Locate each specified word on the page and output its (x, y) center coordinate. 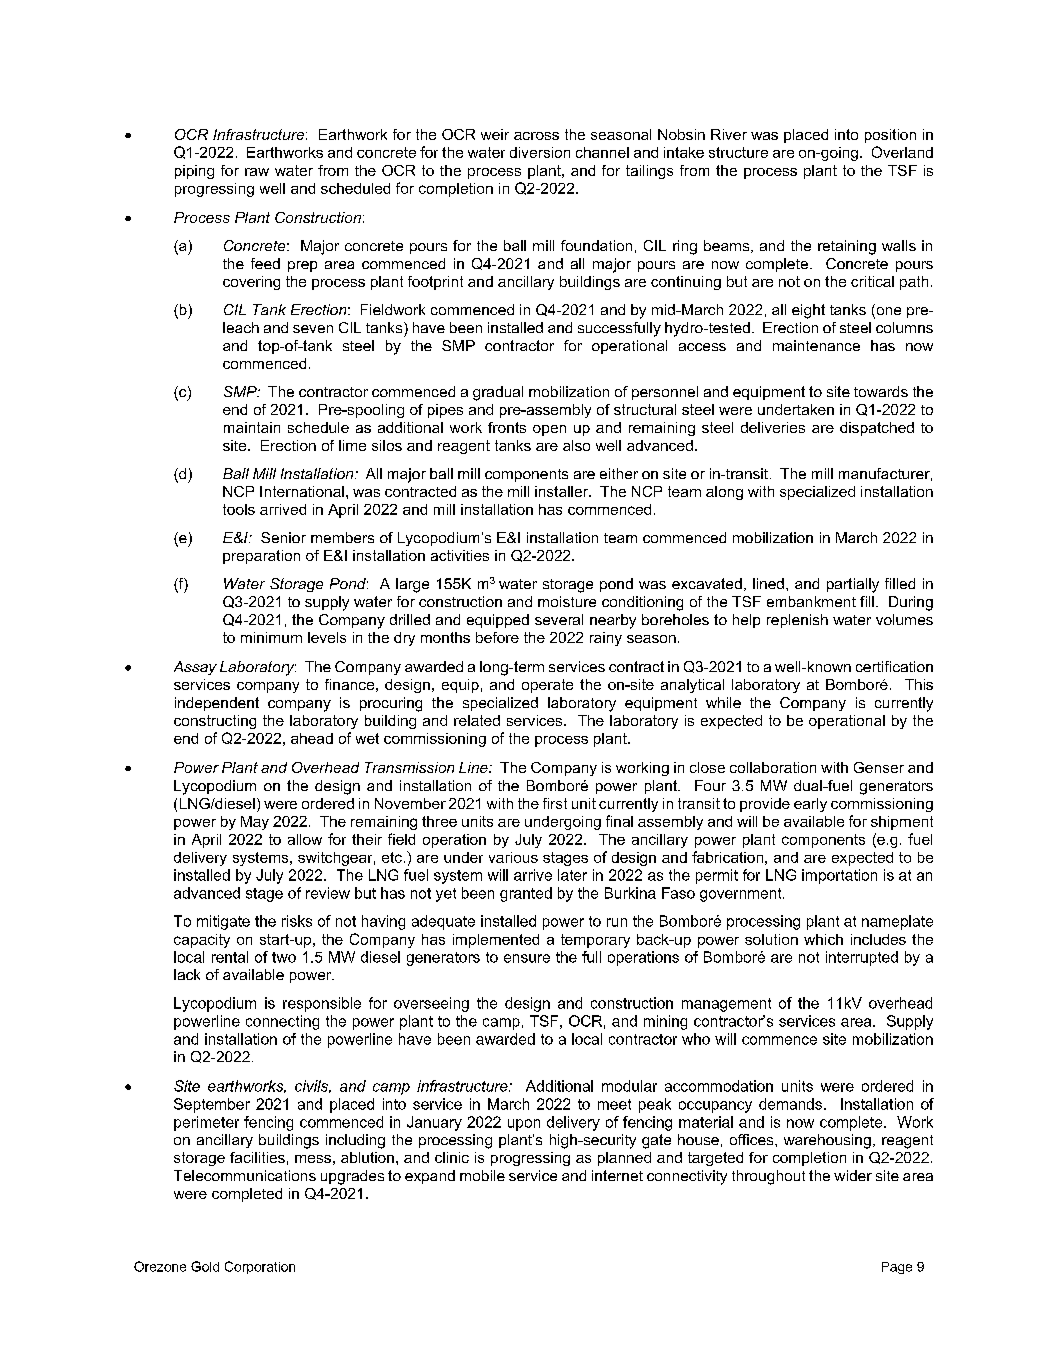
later (572, 875)
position (890, 136)
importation (839, 876)
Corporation (260, 1267)
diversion (540, 152)
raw (257, 172)
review (328, 893)
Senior (283, 537)
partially (853, 585)
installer (563, 491)
